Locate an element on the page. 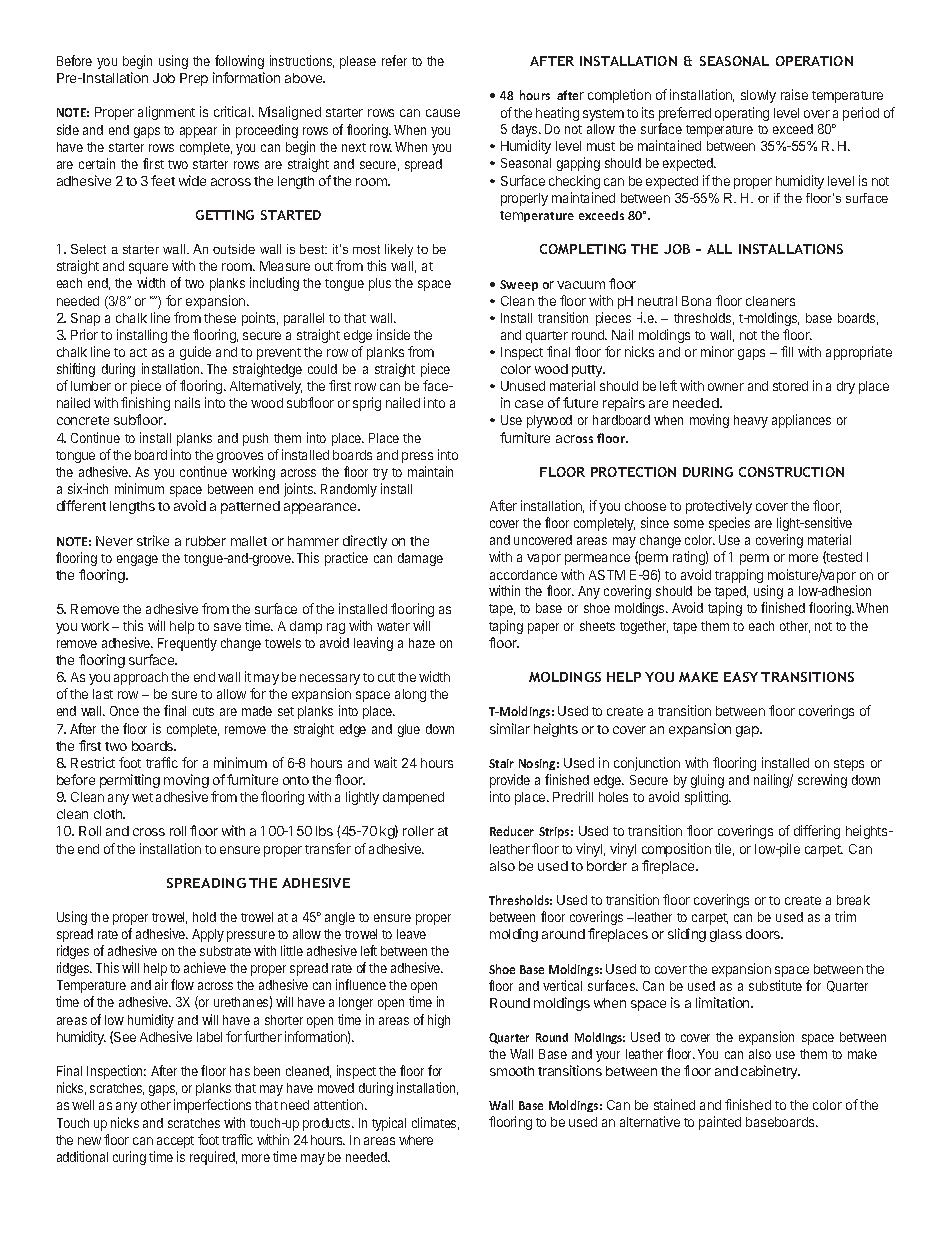 The image size is (952, 1233). guide is located at coordinates (195, 353).
